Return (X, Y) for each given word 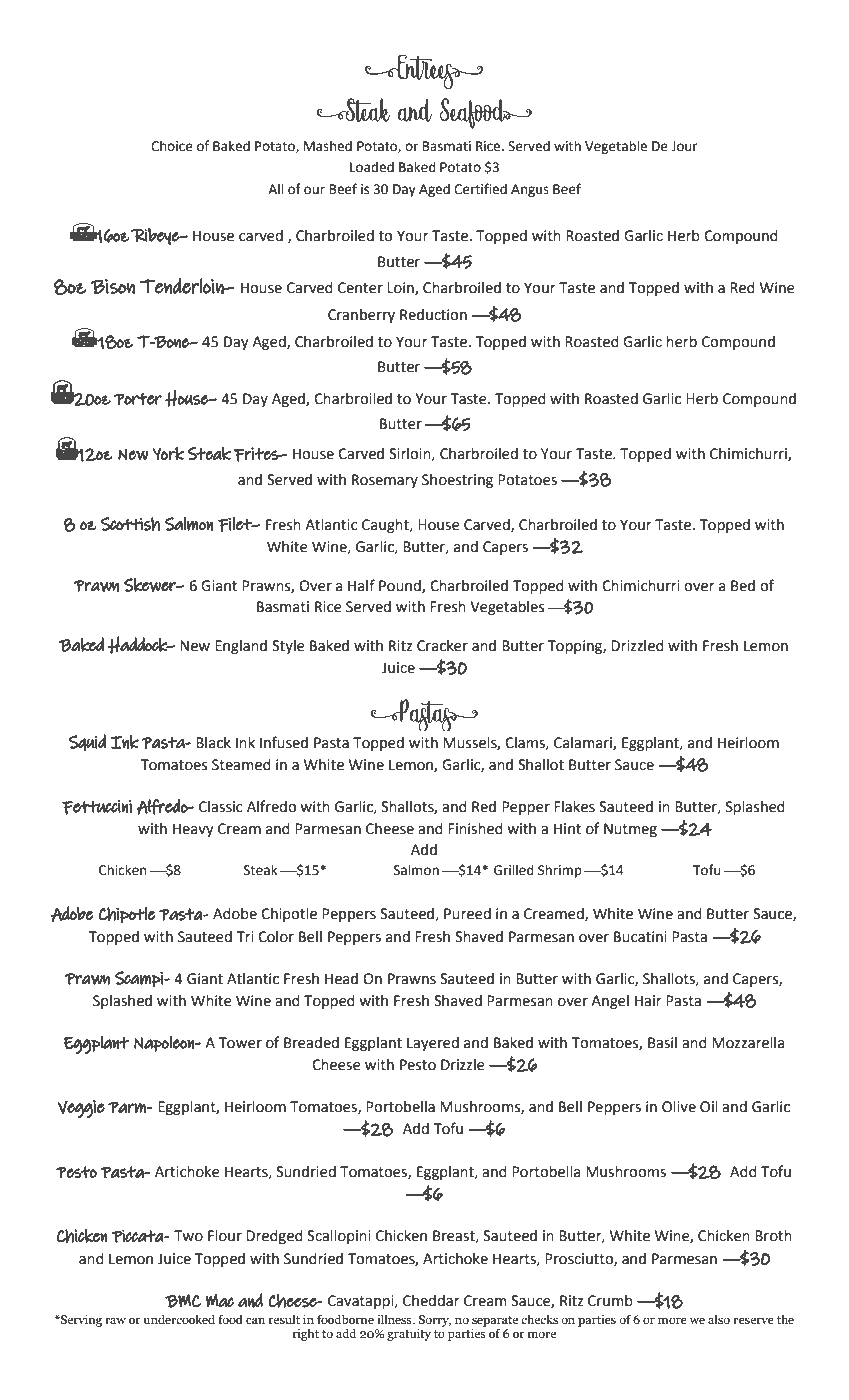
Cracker (442, 646)
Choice (172, 146)
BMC (183, 1301)
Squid (87, 742)
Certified (480, 189)
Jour (684, 146)
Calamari (584, 743)
